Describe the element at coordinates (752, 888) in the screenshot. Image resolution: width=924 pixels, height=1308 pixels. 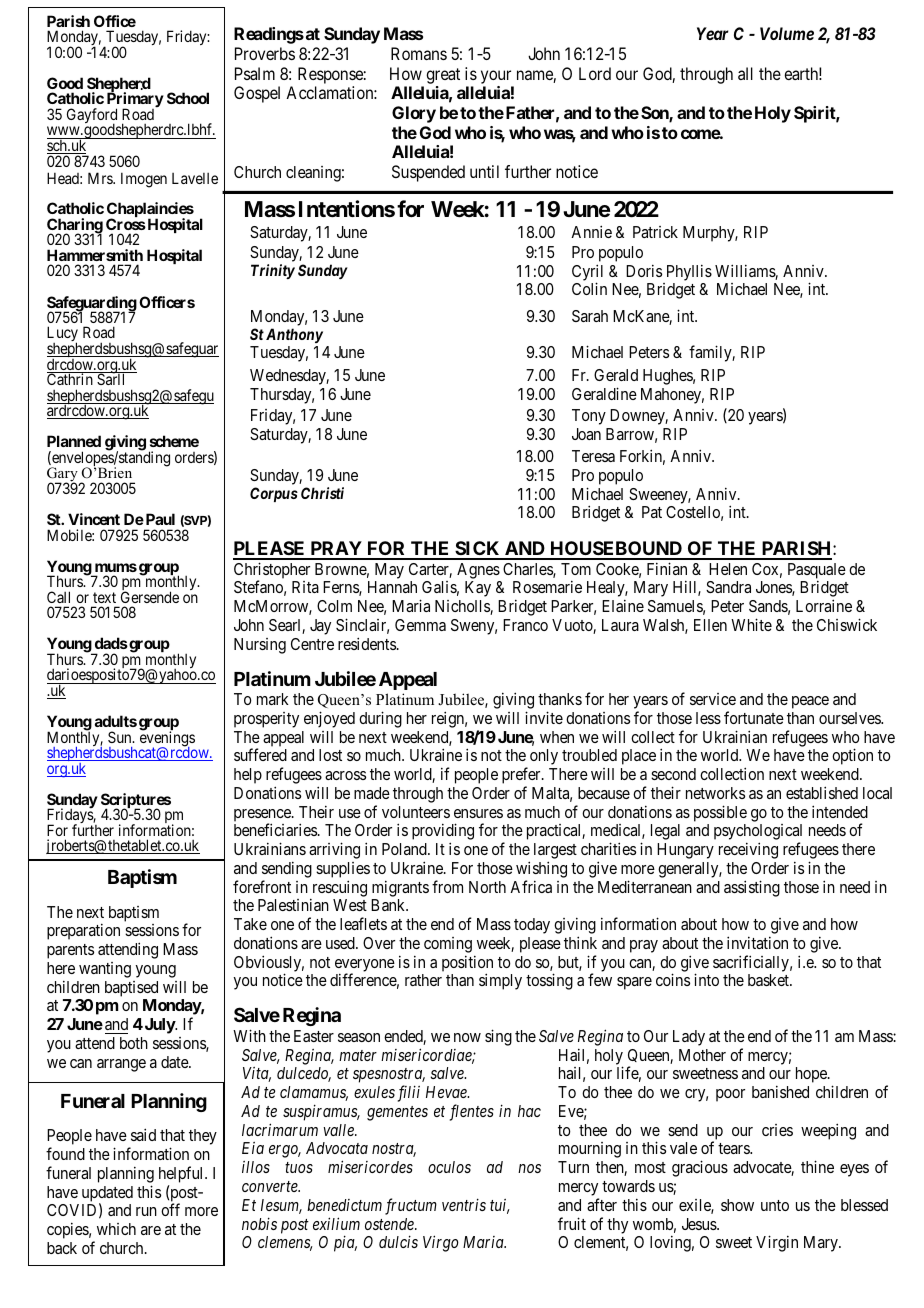
I see `assisting` at that location.
